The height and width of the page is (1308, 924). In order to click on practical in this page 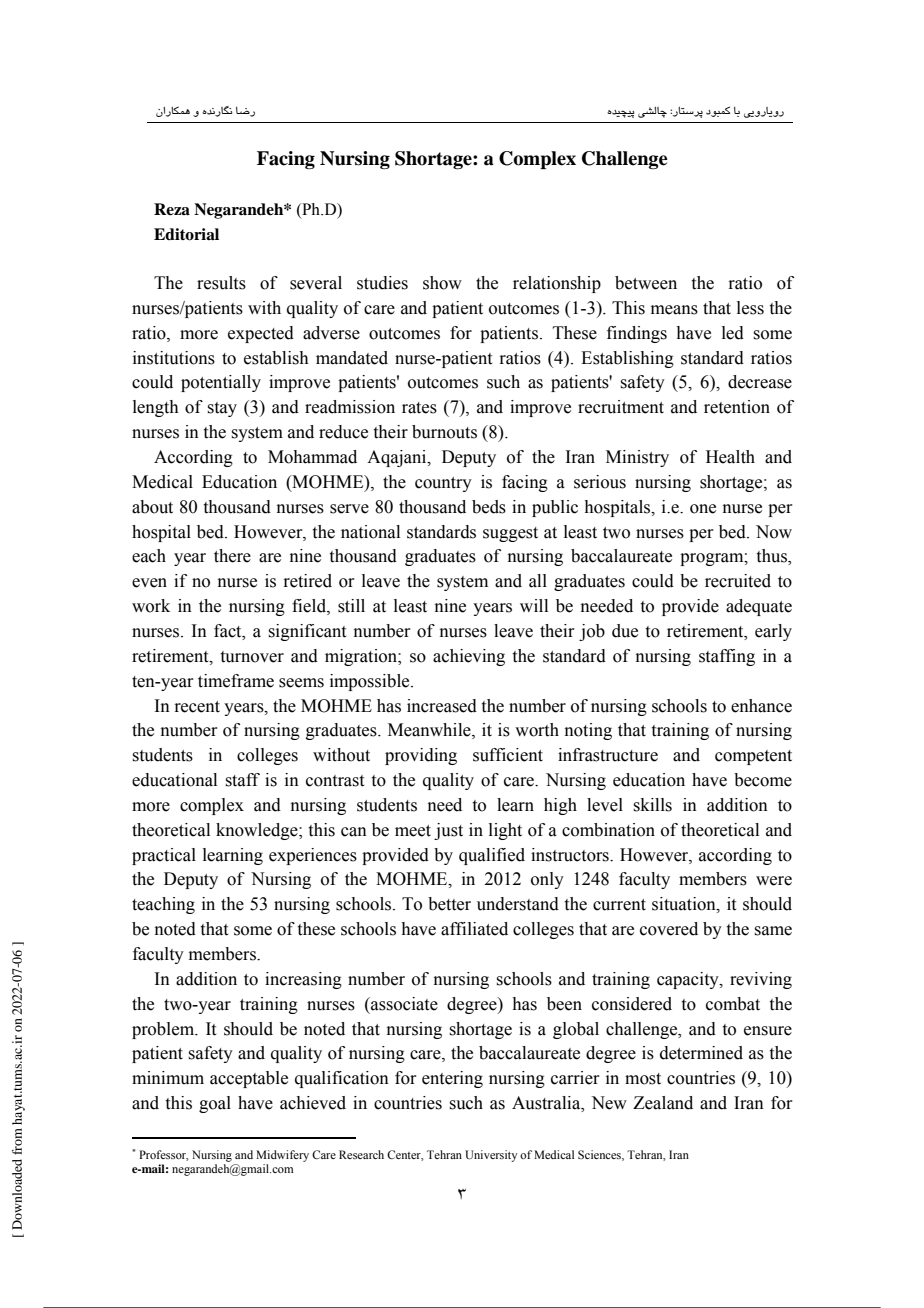, I will do `click(164, 856)`.
